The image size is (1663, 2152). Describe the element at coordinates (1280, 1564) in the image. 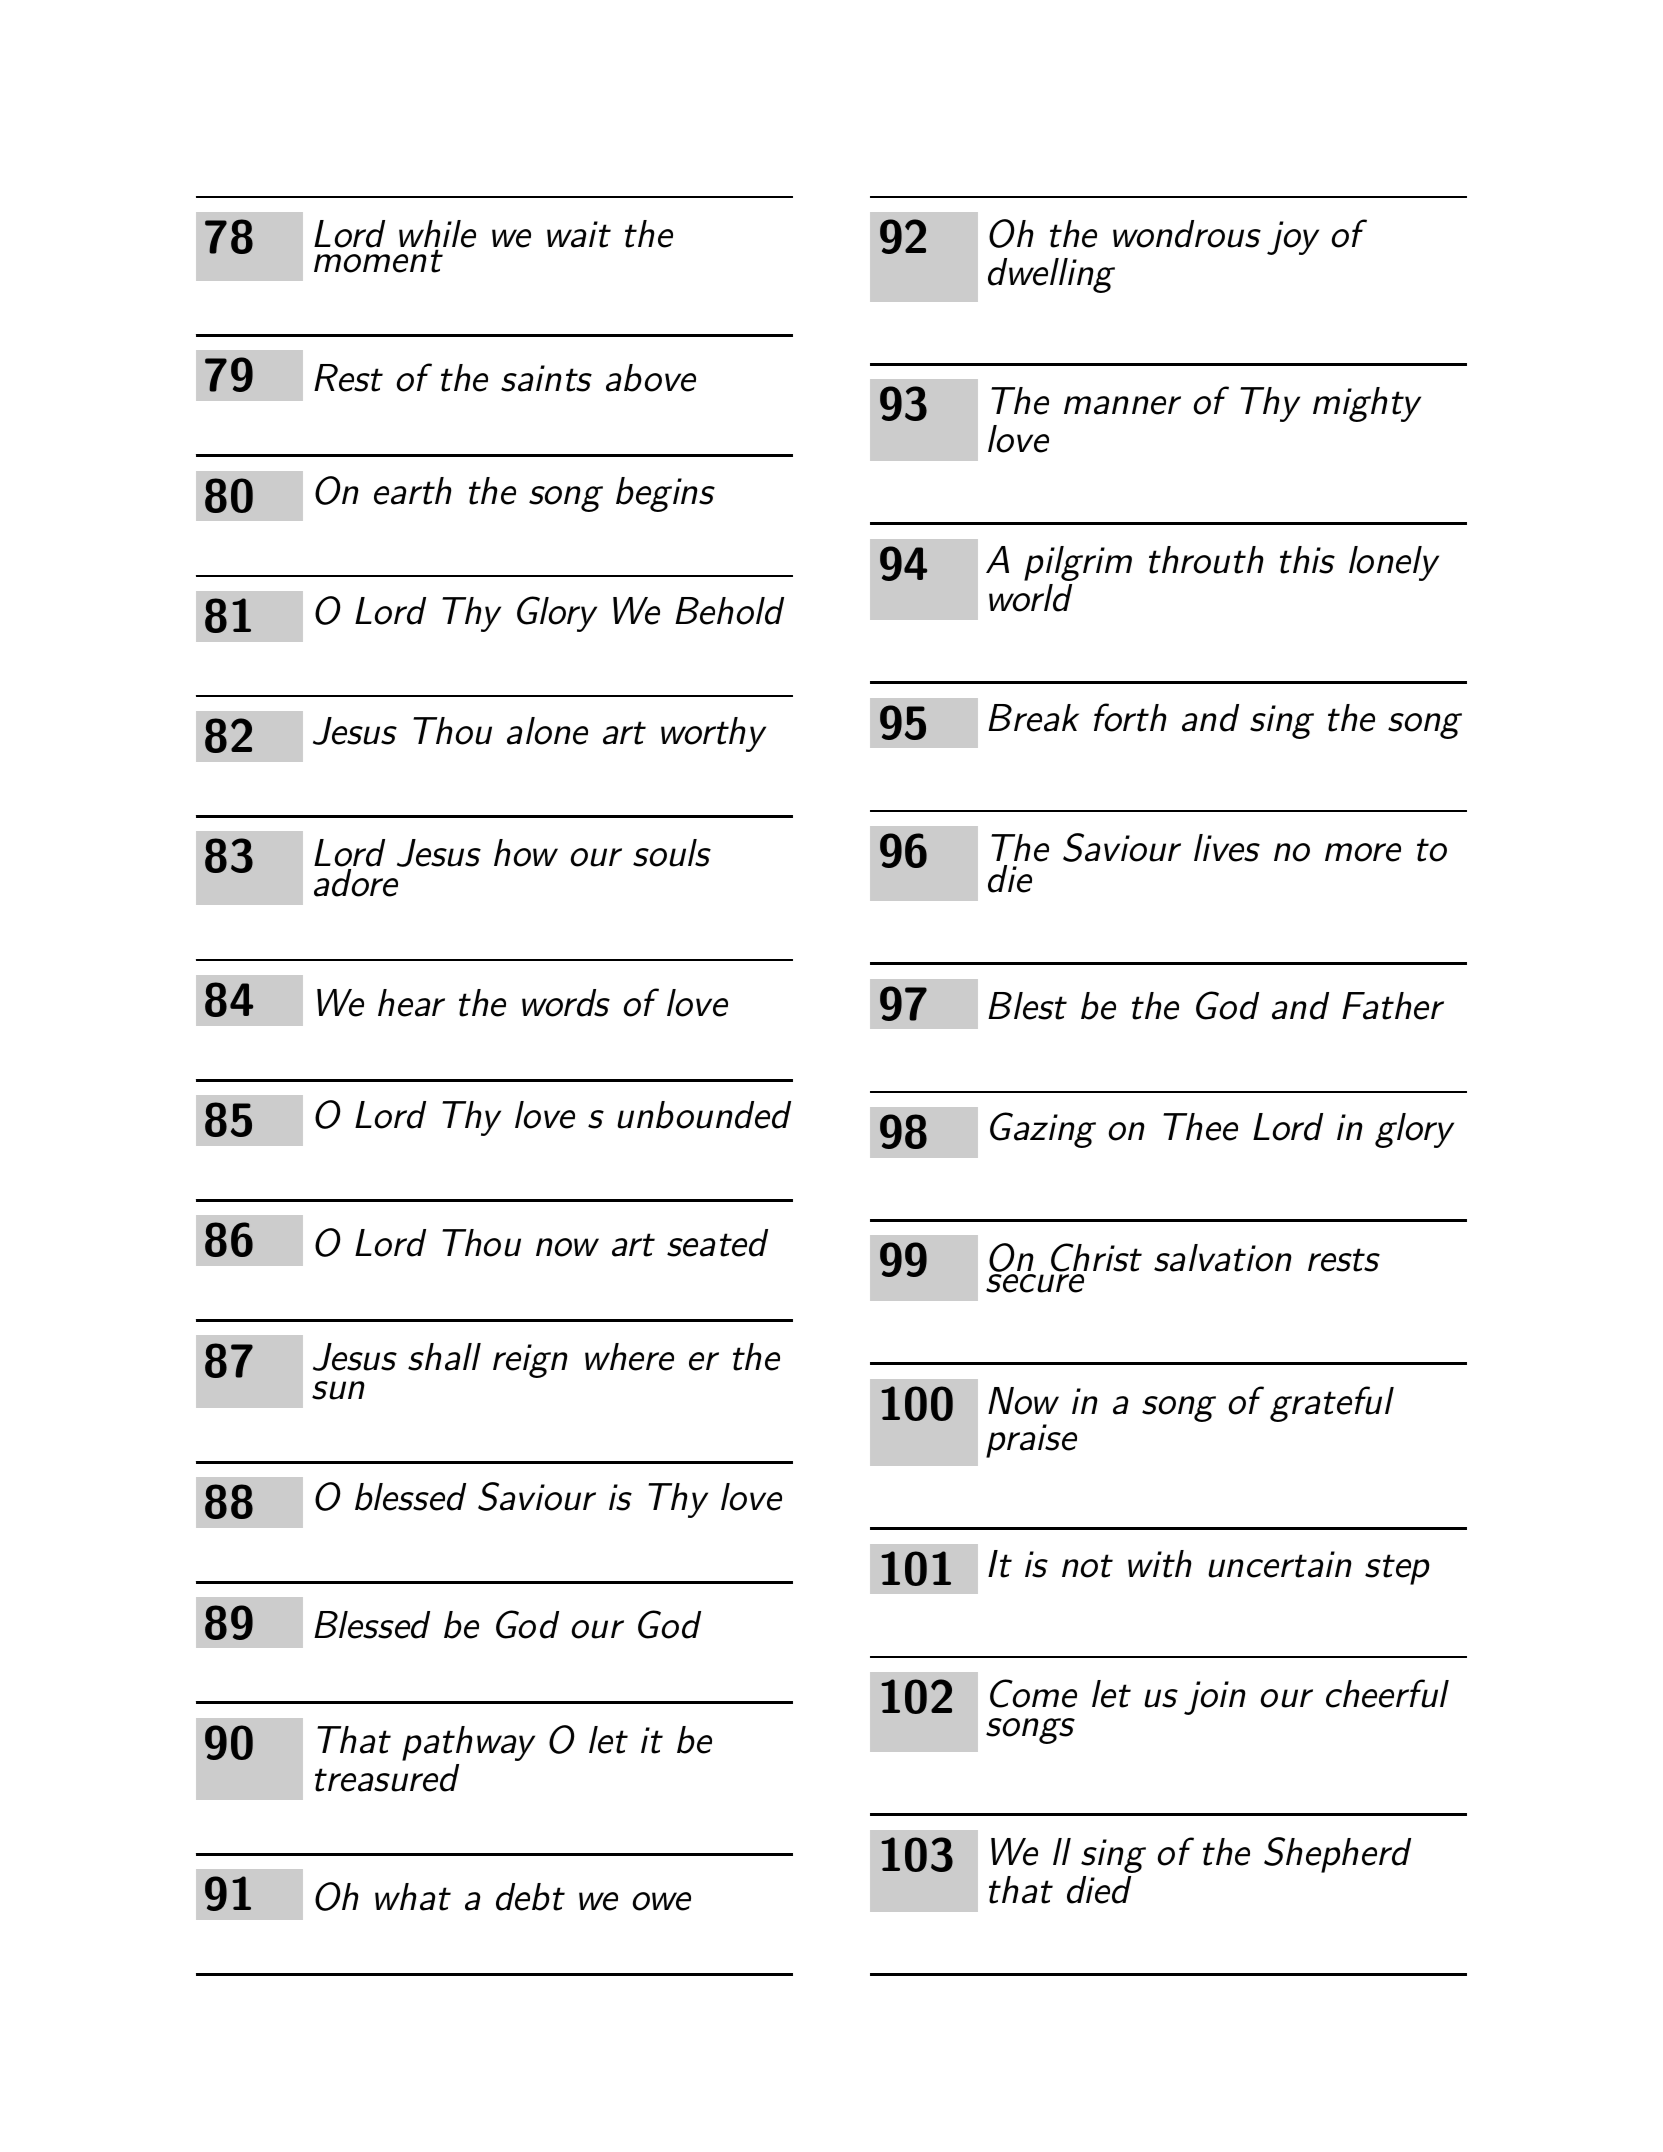

I see `uncertain` at that location.
